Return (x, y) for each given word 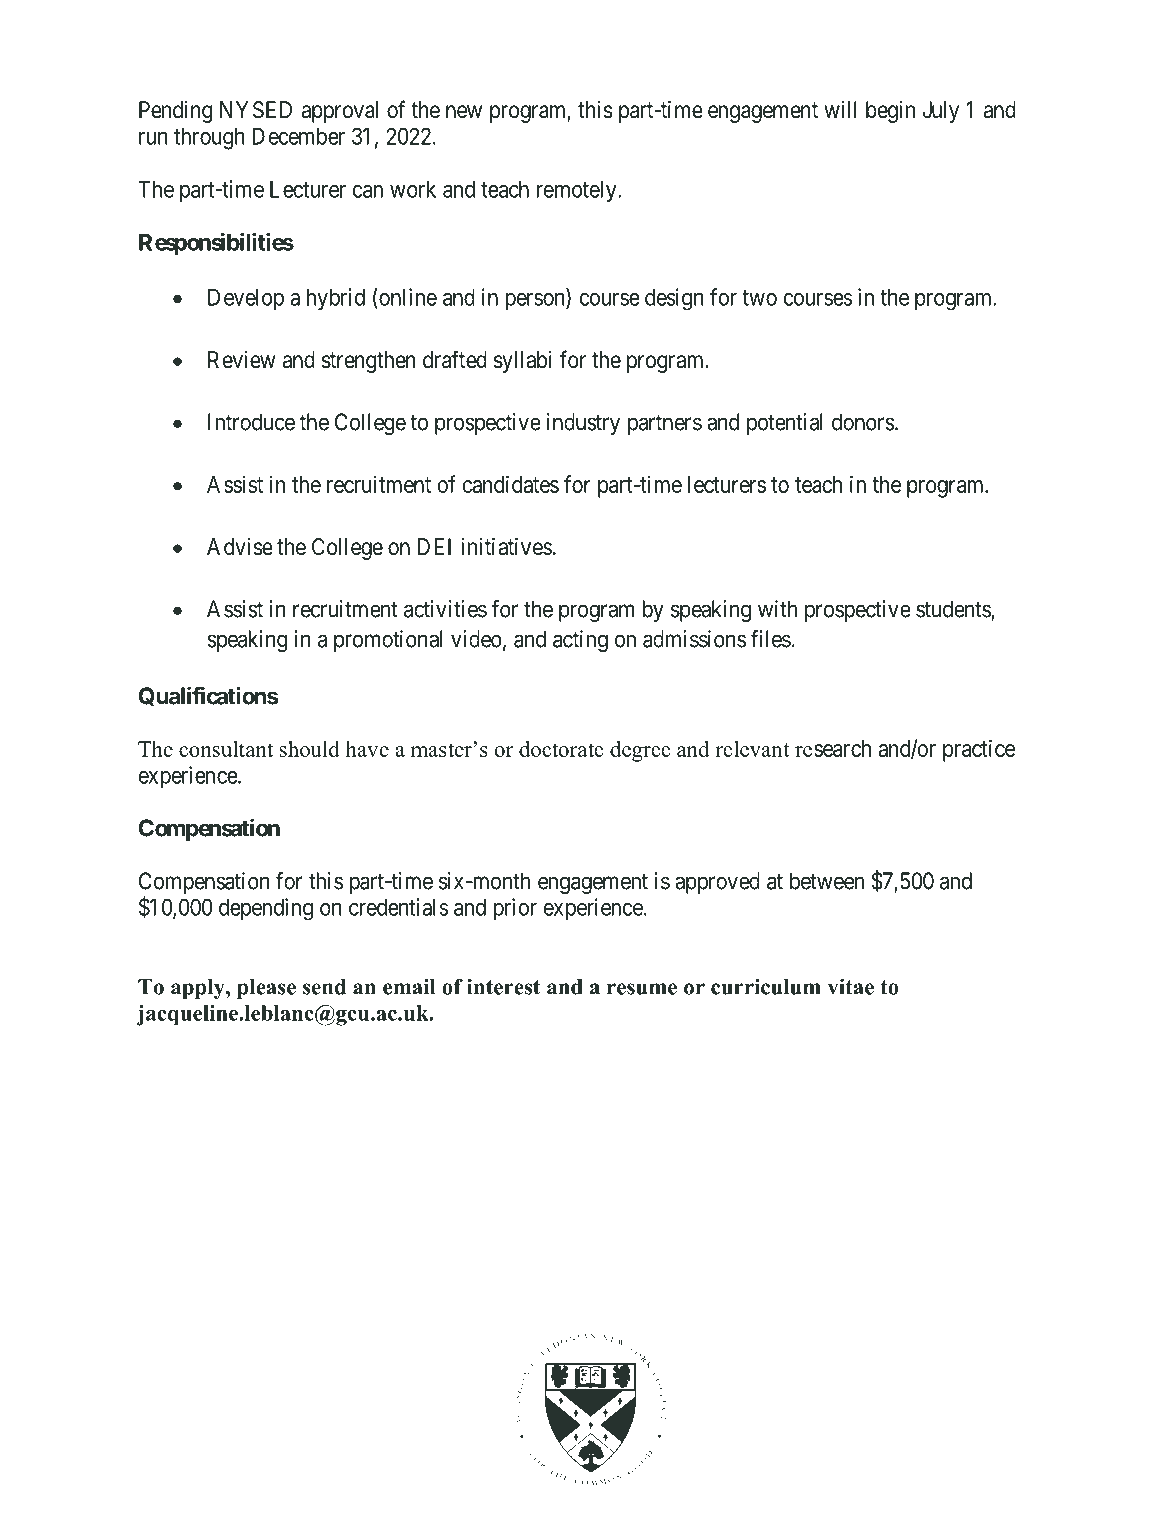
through (209, 139)
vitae (851, 987)
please (266, 989)
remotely (578, 192)
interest (503, 986)
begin (890, 112)
